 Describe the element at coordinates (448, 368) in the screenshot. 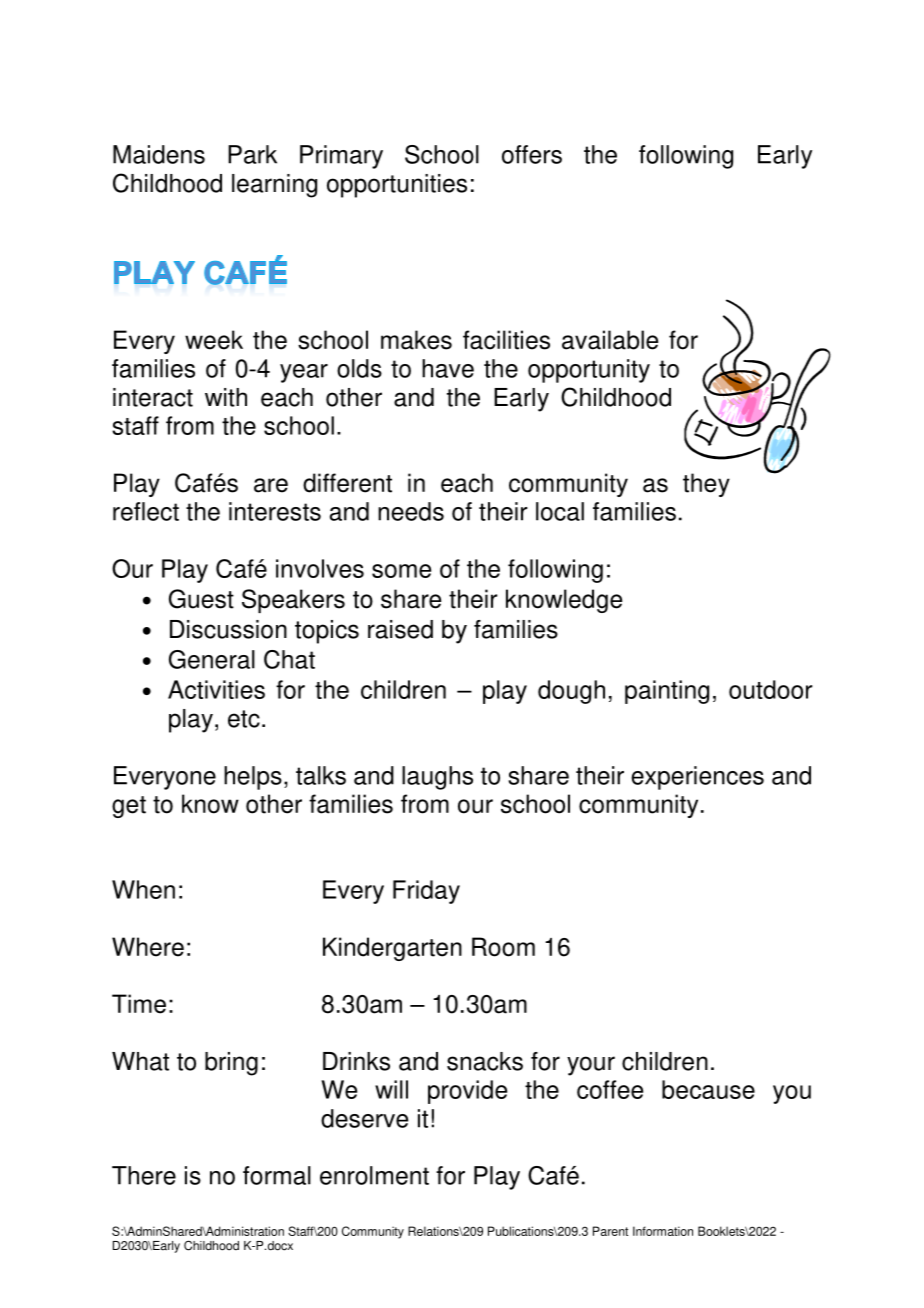

I see `have` at that location.
